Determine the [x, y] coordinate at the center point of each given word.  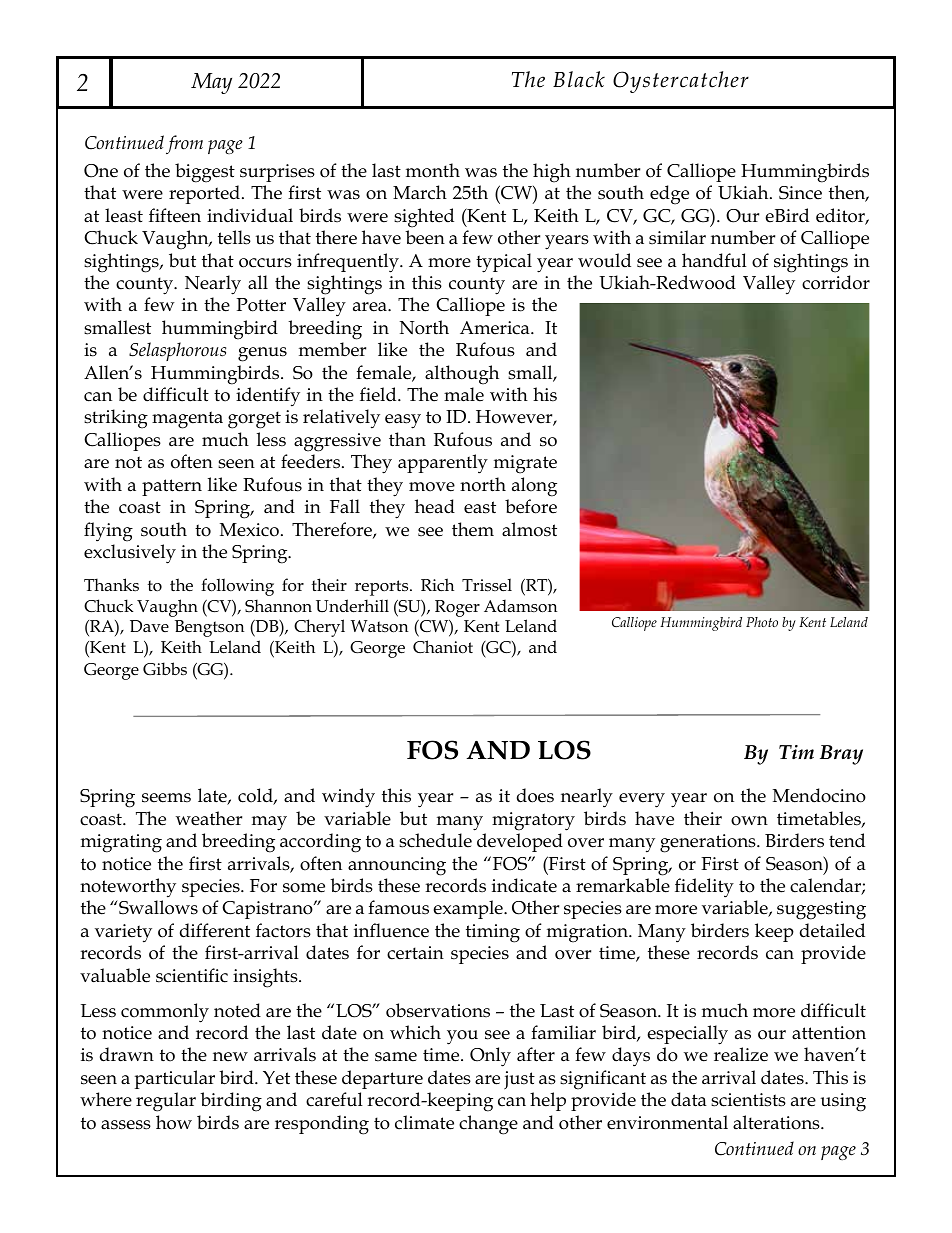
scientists [748, 1100]
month [433, 170]
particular [174, 1079]
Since [800, 193]
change [488, 1125]
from [184, 144]
